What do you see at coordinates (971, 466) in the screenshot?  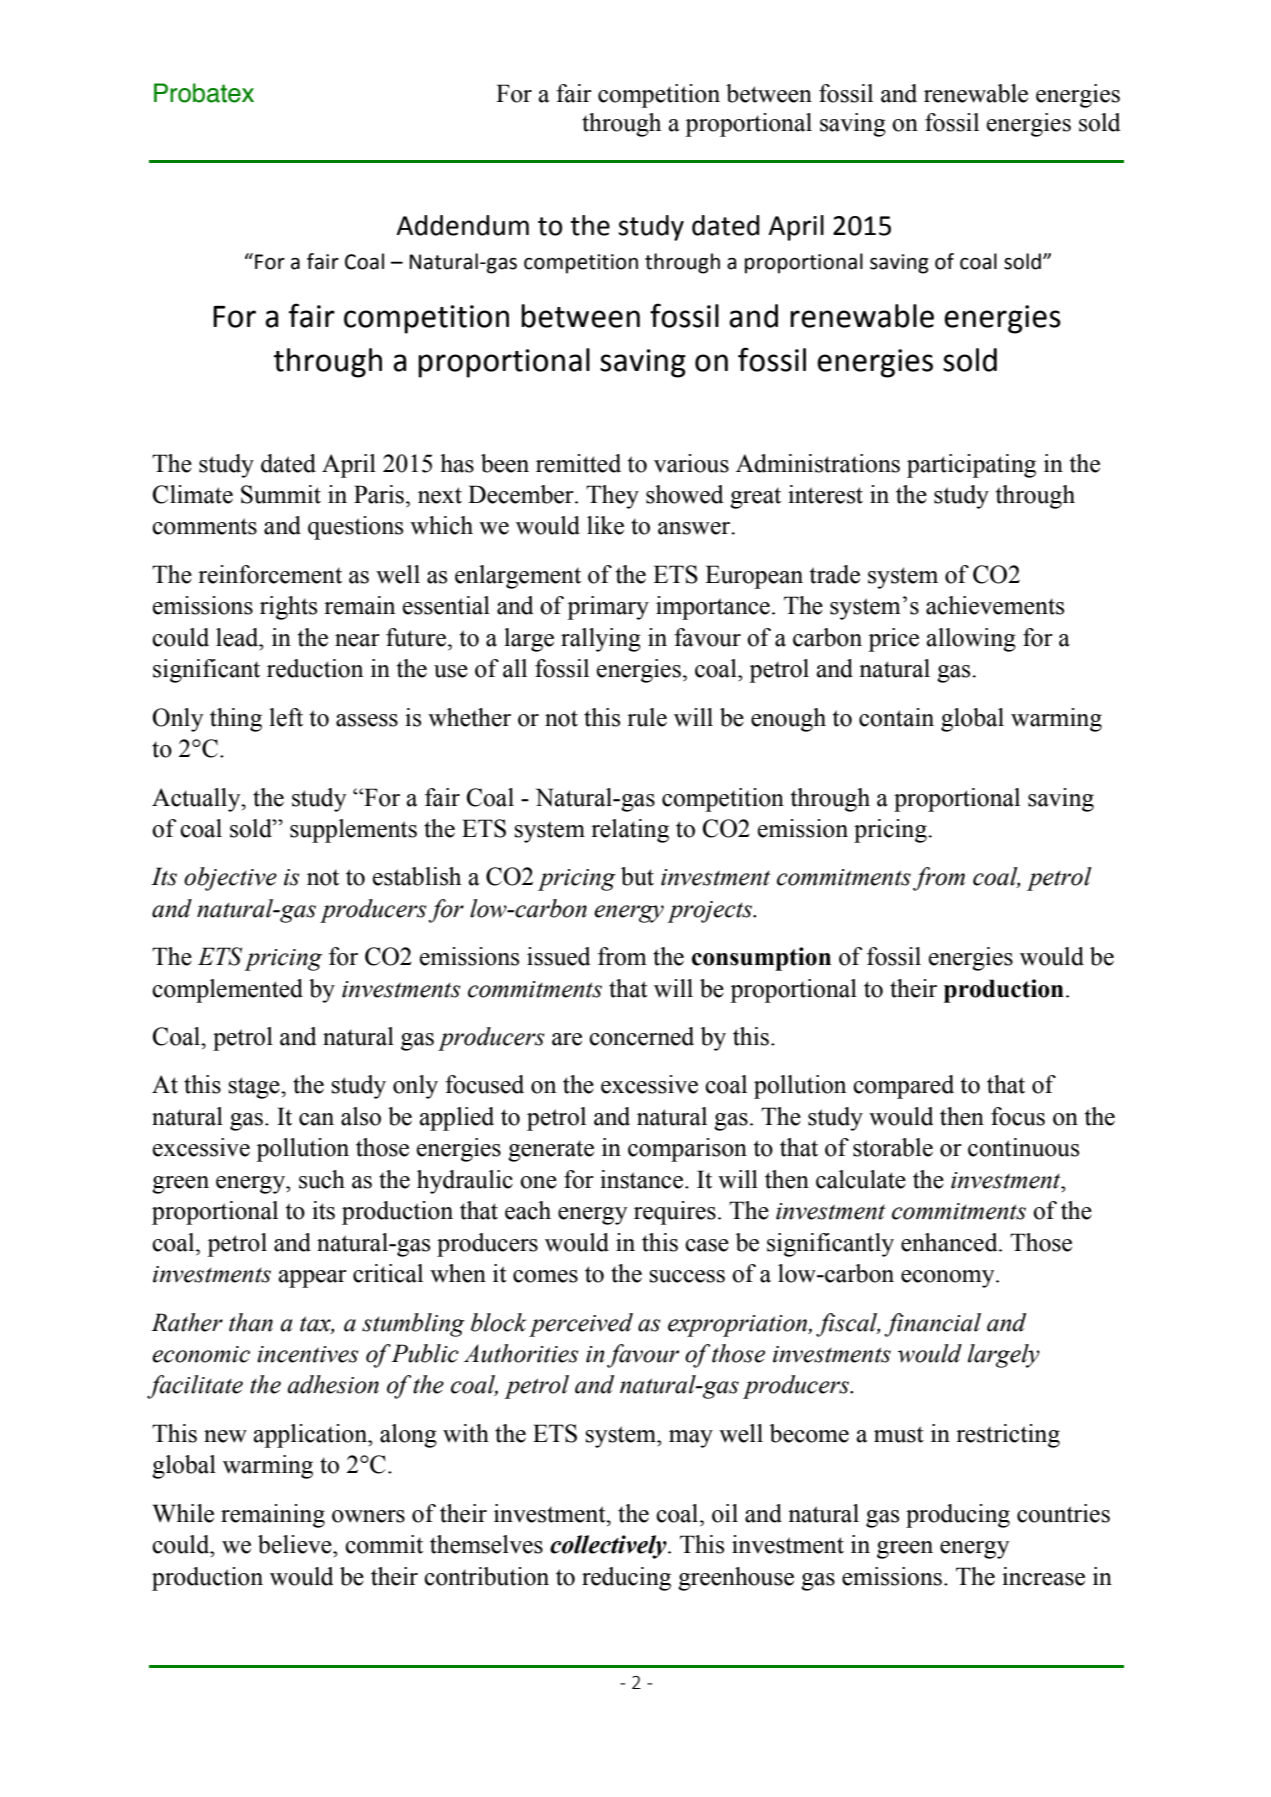 I see `participating` at bounding box center [971, 466].
